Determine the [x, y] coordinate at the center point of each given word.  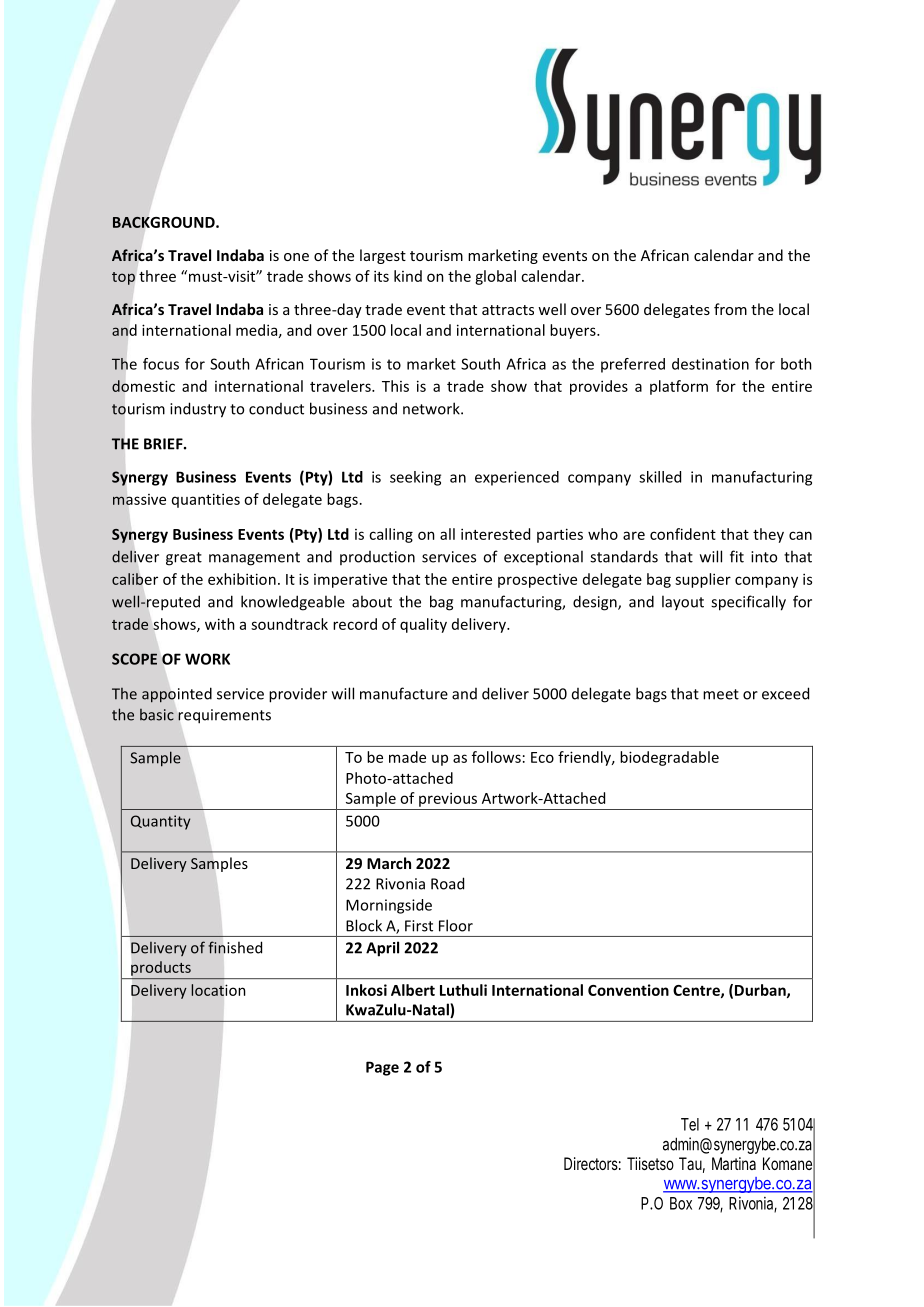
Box [681, 1203]
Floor [456, 925]
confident [683, 534]
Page [382, 1068]
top [123, 278]
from [730, 309]
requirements [224, 716]
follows [496, 757]
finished [235, 947]
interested [495, 534]
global [495, 277]
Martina [734, 1163]
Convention [628, 990]
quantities [206, 500]
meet [721, 694]
